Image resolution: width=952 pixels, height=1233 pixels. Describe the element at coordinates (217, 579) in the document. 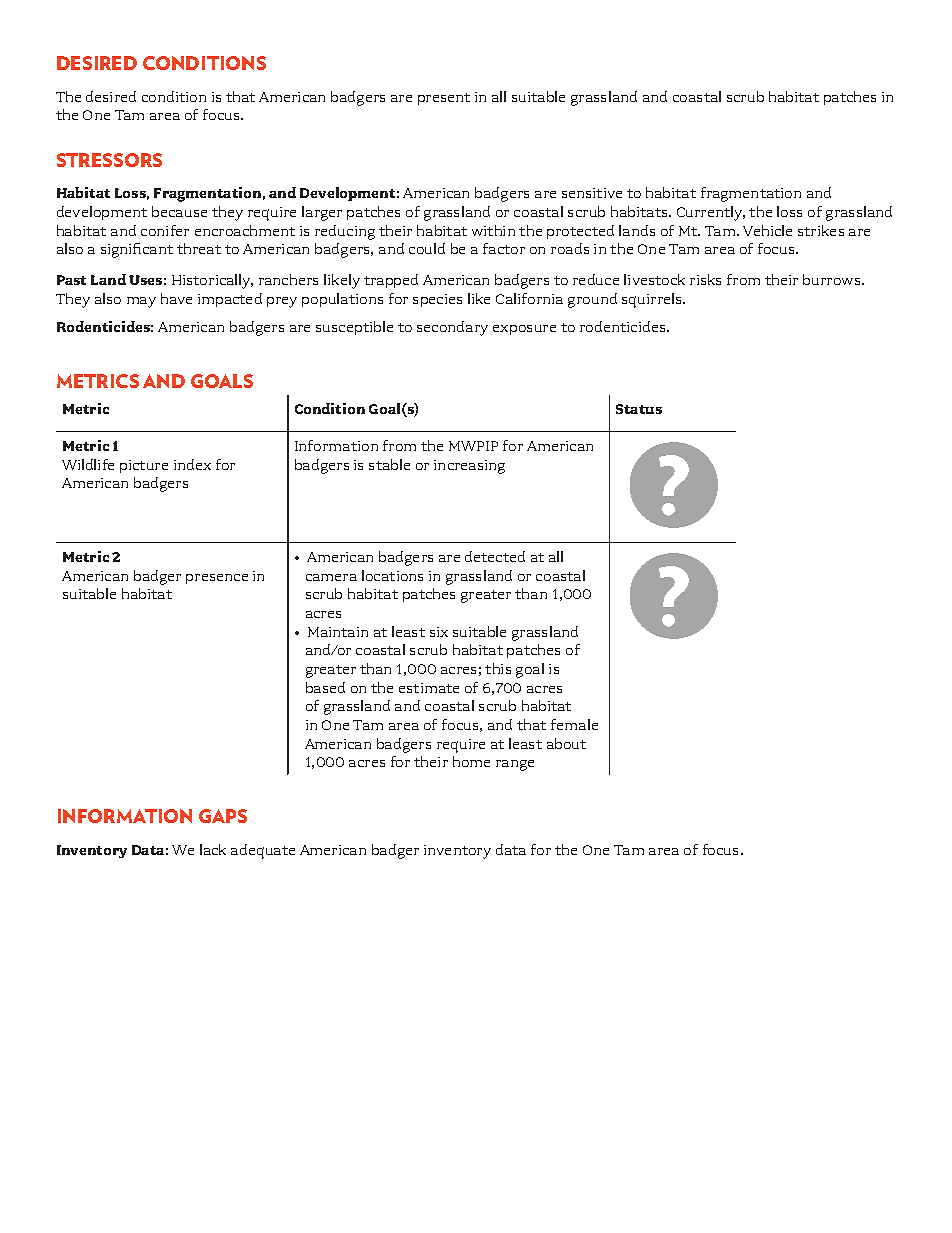

I see `presence` at that location.
